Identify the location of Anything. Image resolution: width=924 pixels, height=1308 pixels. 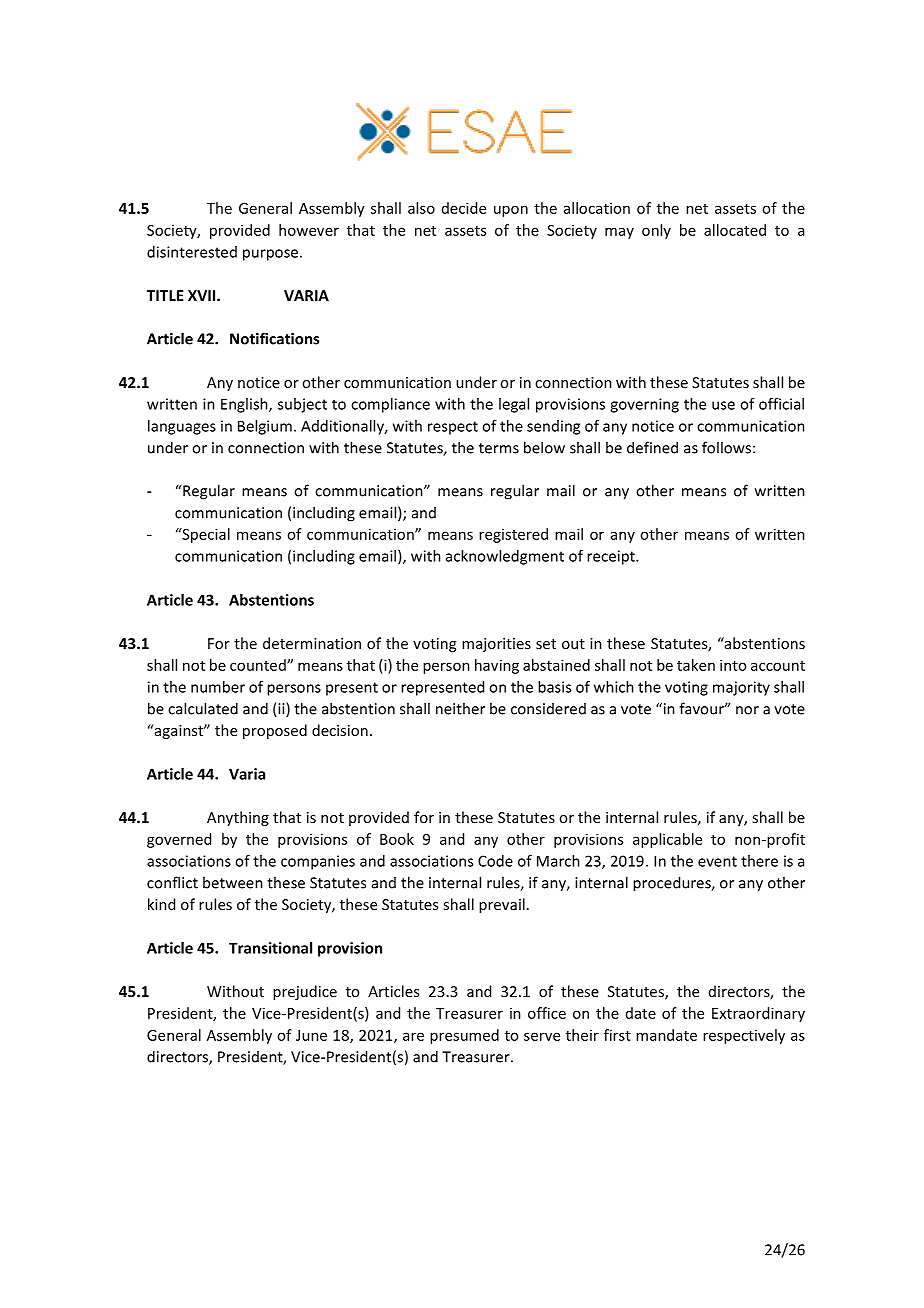
(238, 818).
